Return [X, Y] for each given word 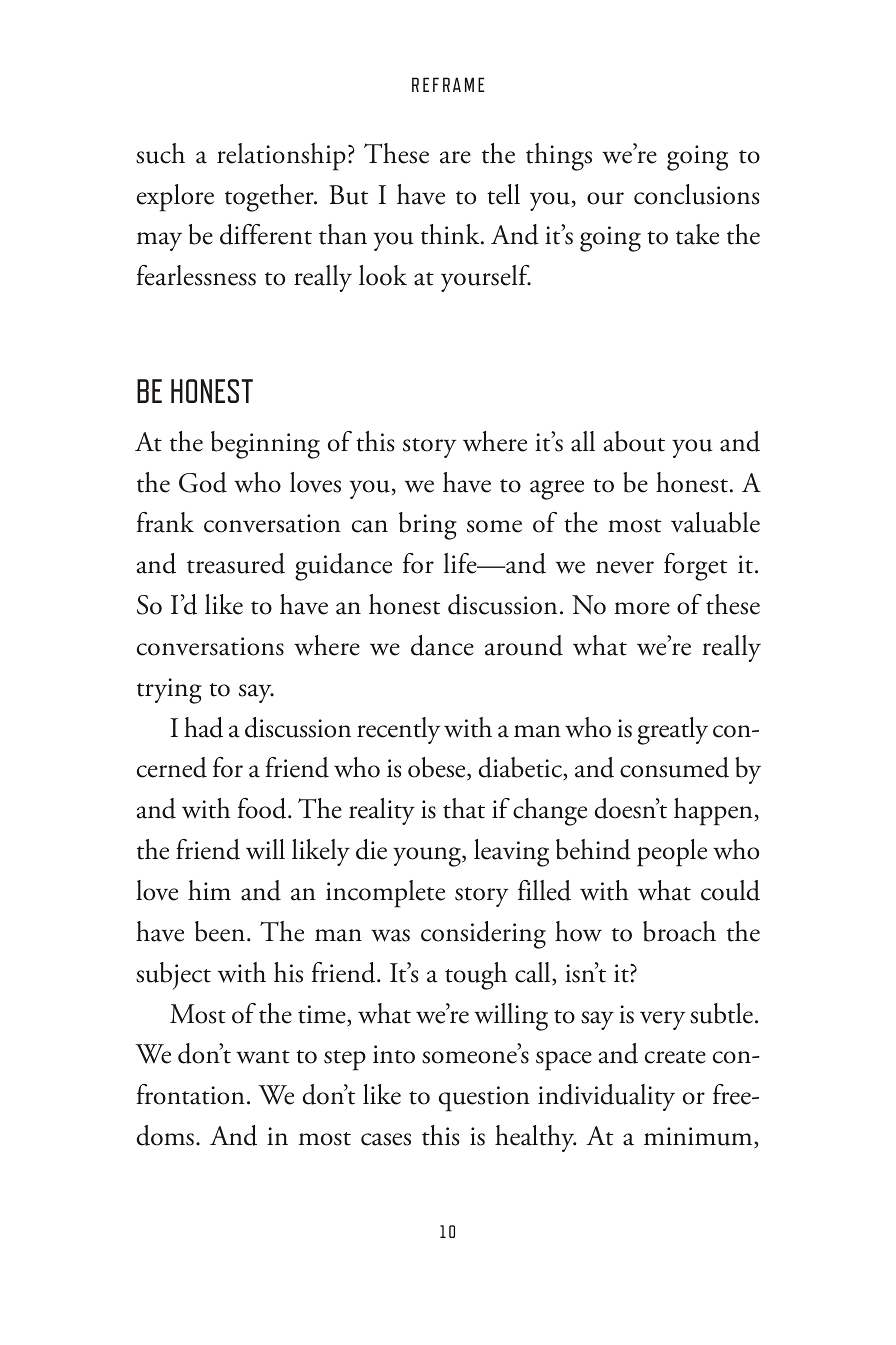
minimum [699, 1138]
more [642, 608]
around [524, 645]
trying [169, 691]
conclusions [696, 194]
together [270, 198]
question [484, 1099]
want [263, 1057]
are [455, 157]
